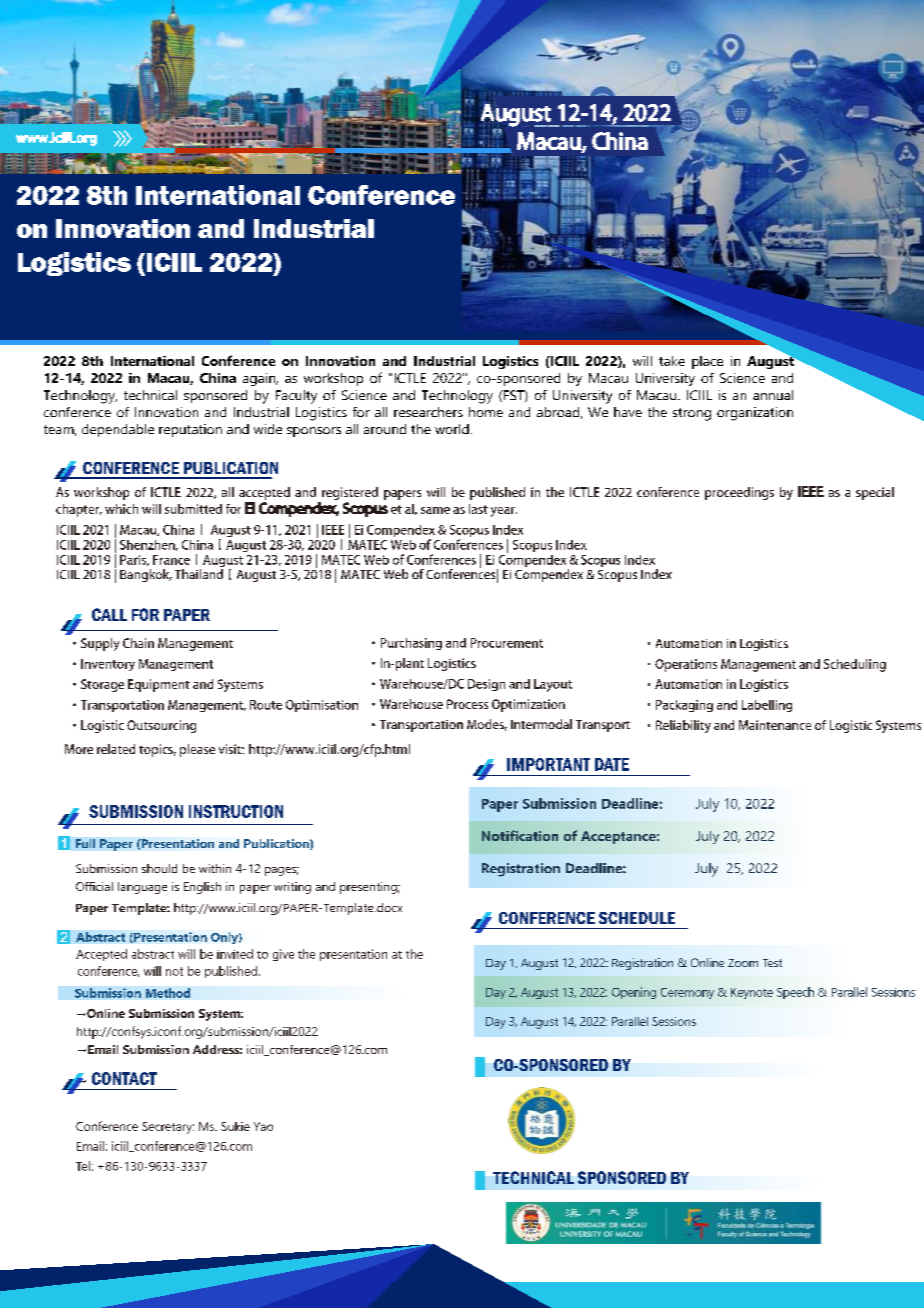  Describe the element at coordinates (772, 963) in the screenshot. I see `Test` at that location.
